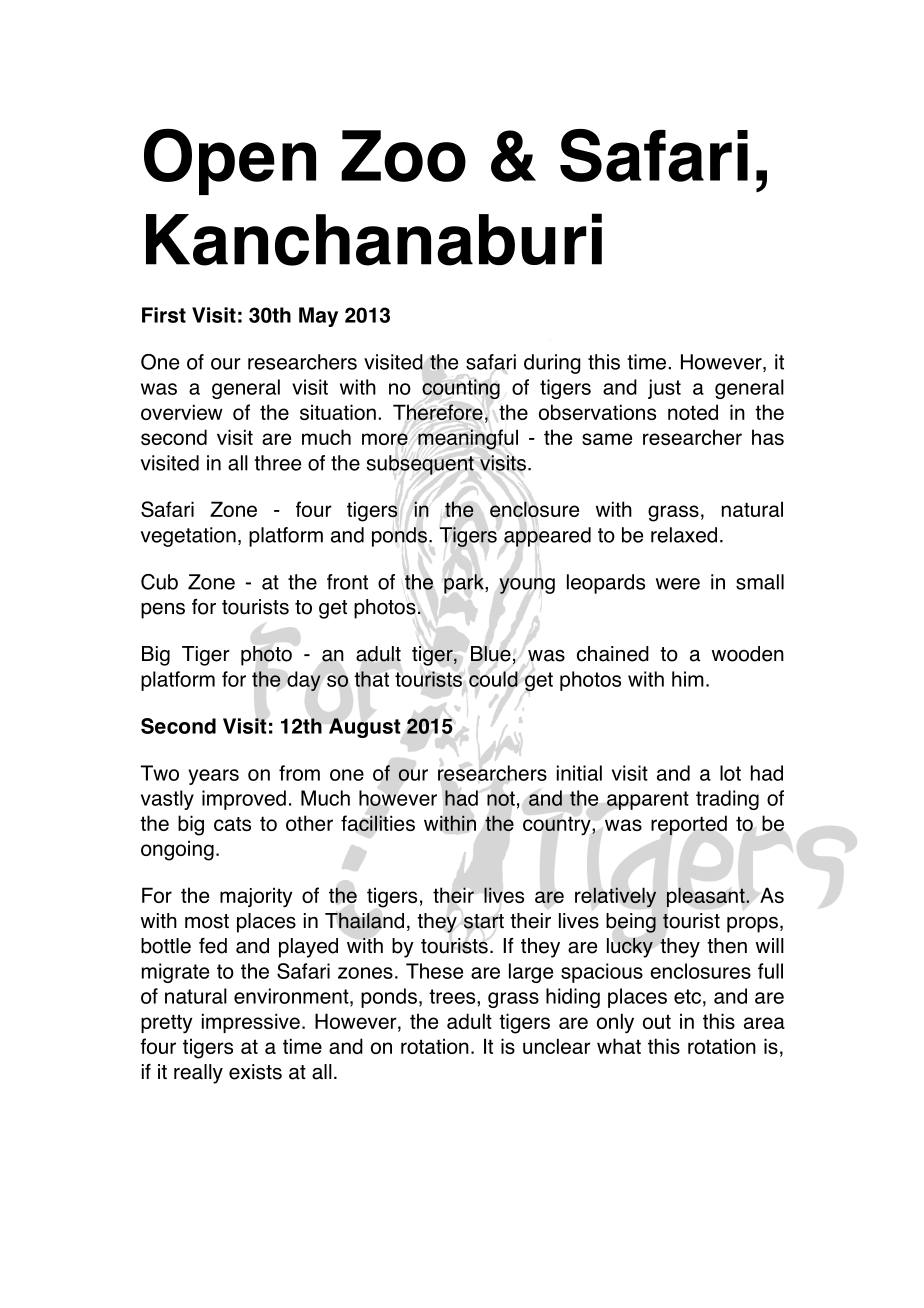  Describe the element at coordinates (678, 584) in the screenshot. I see `were` at that location.
